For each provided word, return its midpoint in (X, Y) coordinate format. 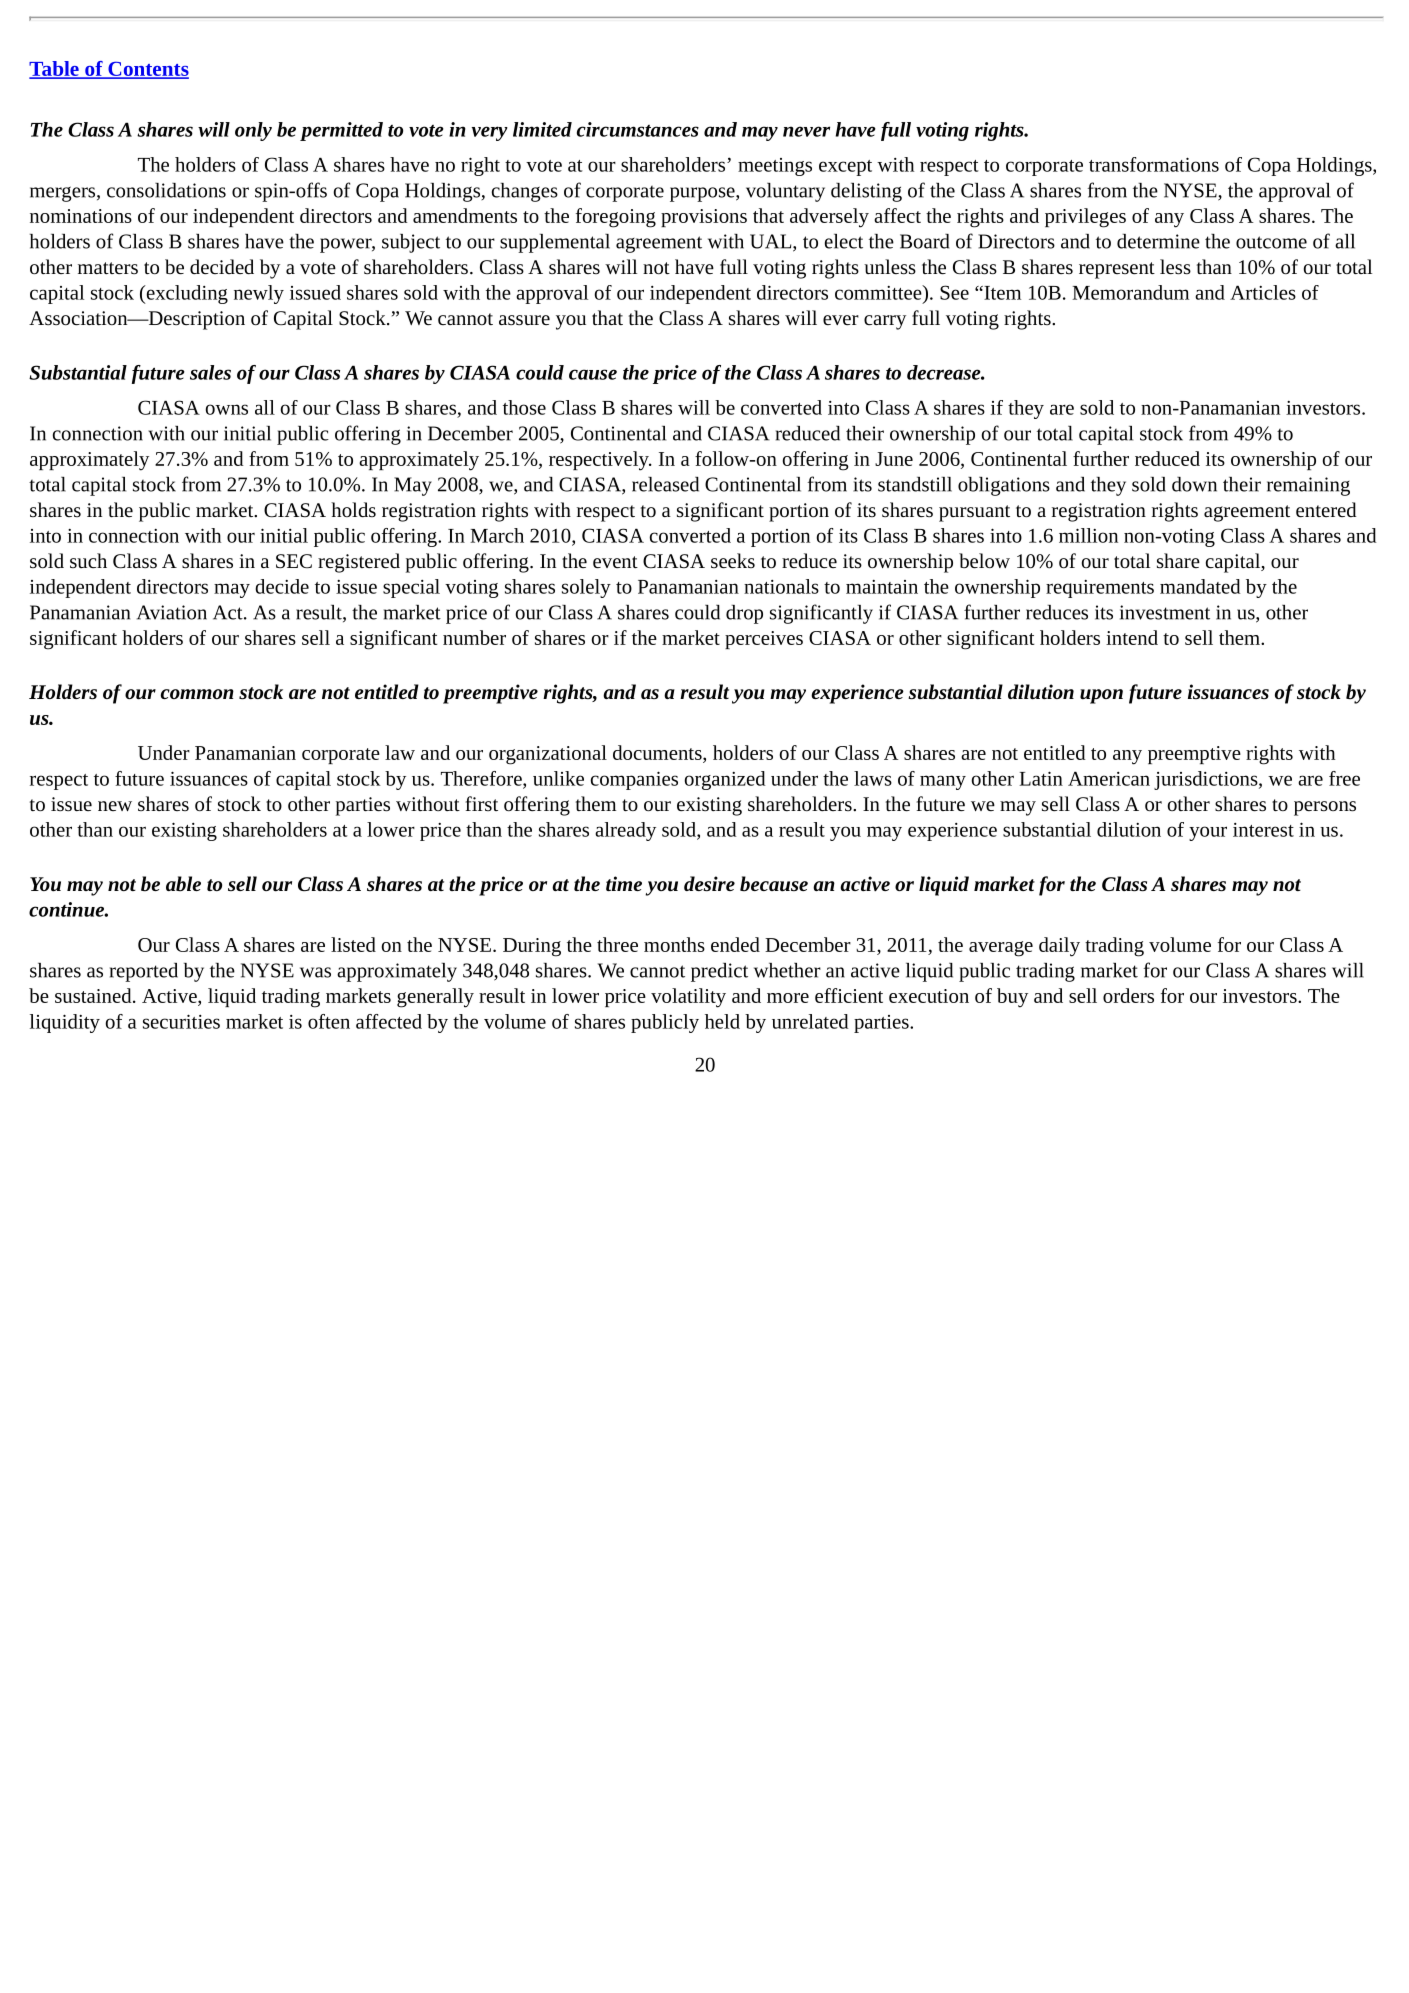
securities (181, 1021)
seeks (733, 560)
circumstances (638, 129)
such (88, 560)
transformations (1154, 164)
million (1088, 535)
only (253, 131)
